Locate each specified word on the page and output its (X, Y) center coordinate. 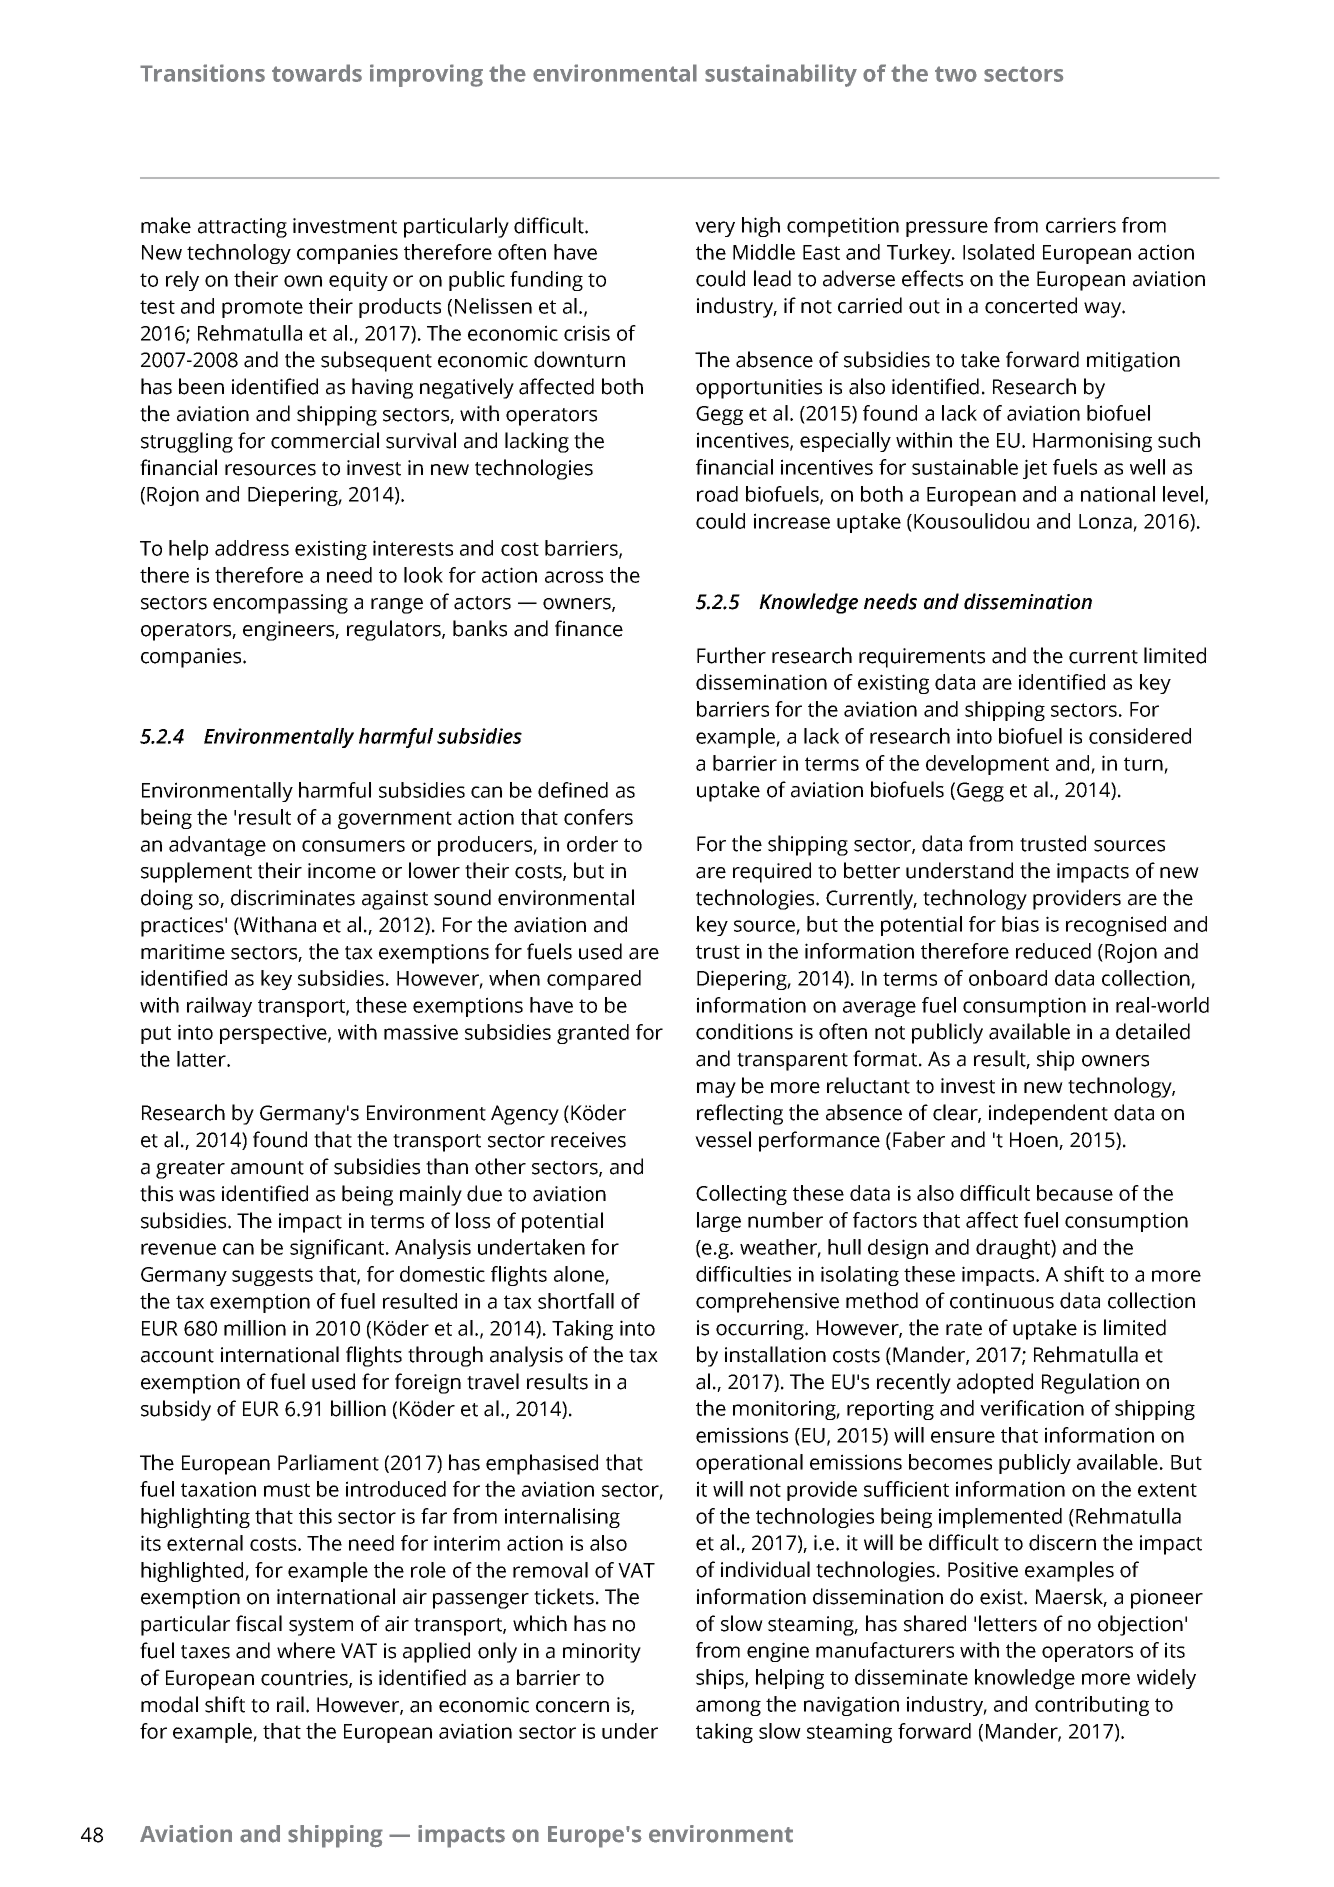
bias (1020, 924)
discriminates (293, 897)
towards (317, 73)
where (306, 1650)
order (592, 844)
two (956, 74)
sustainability (781, 75)
